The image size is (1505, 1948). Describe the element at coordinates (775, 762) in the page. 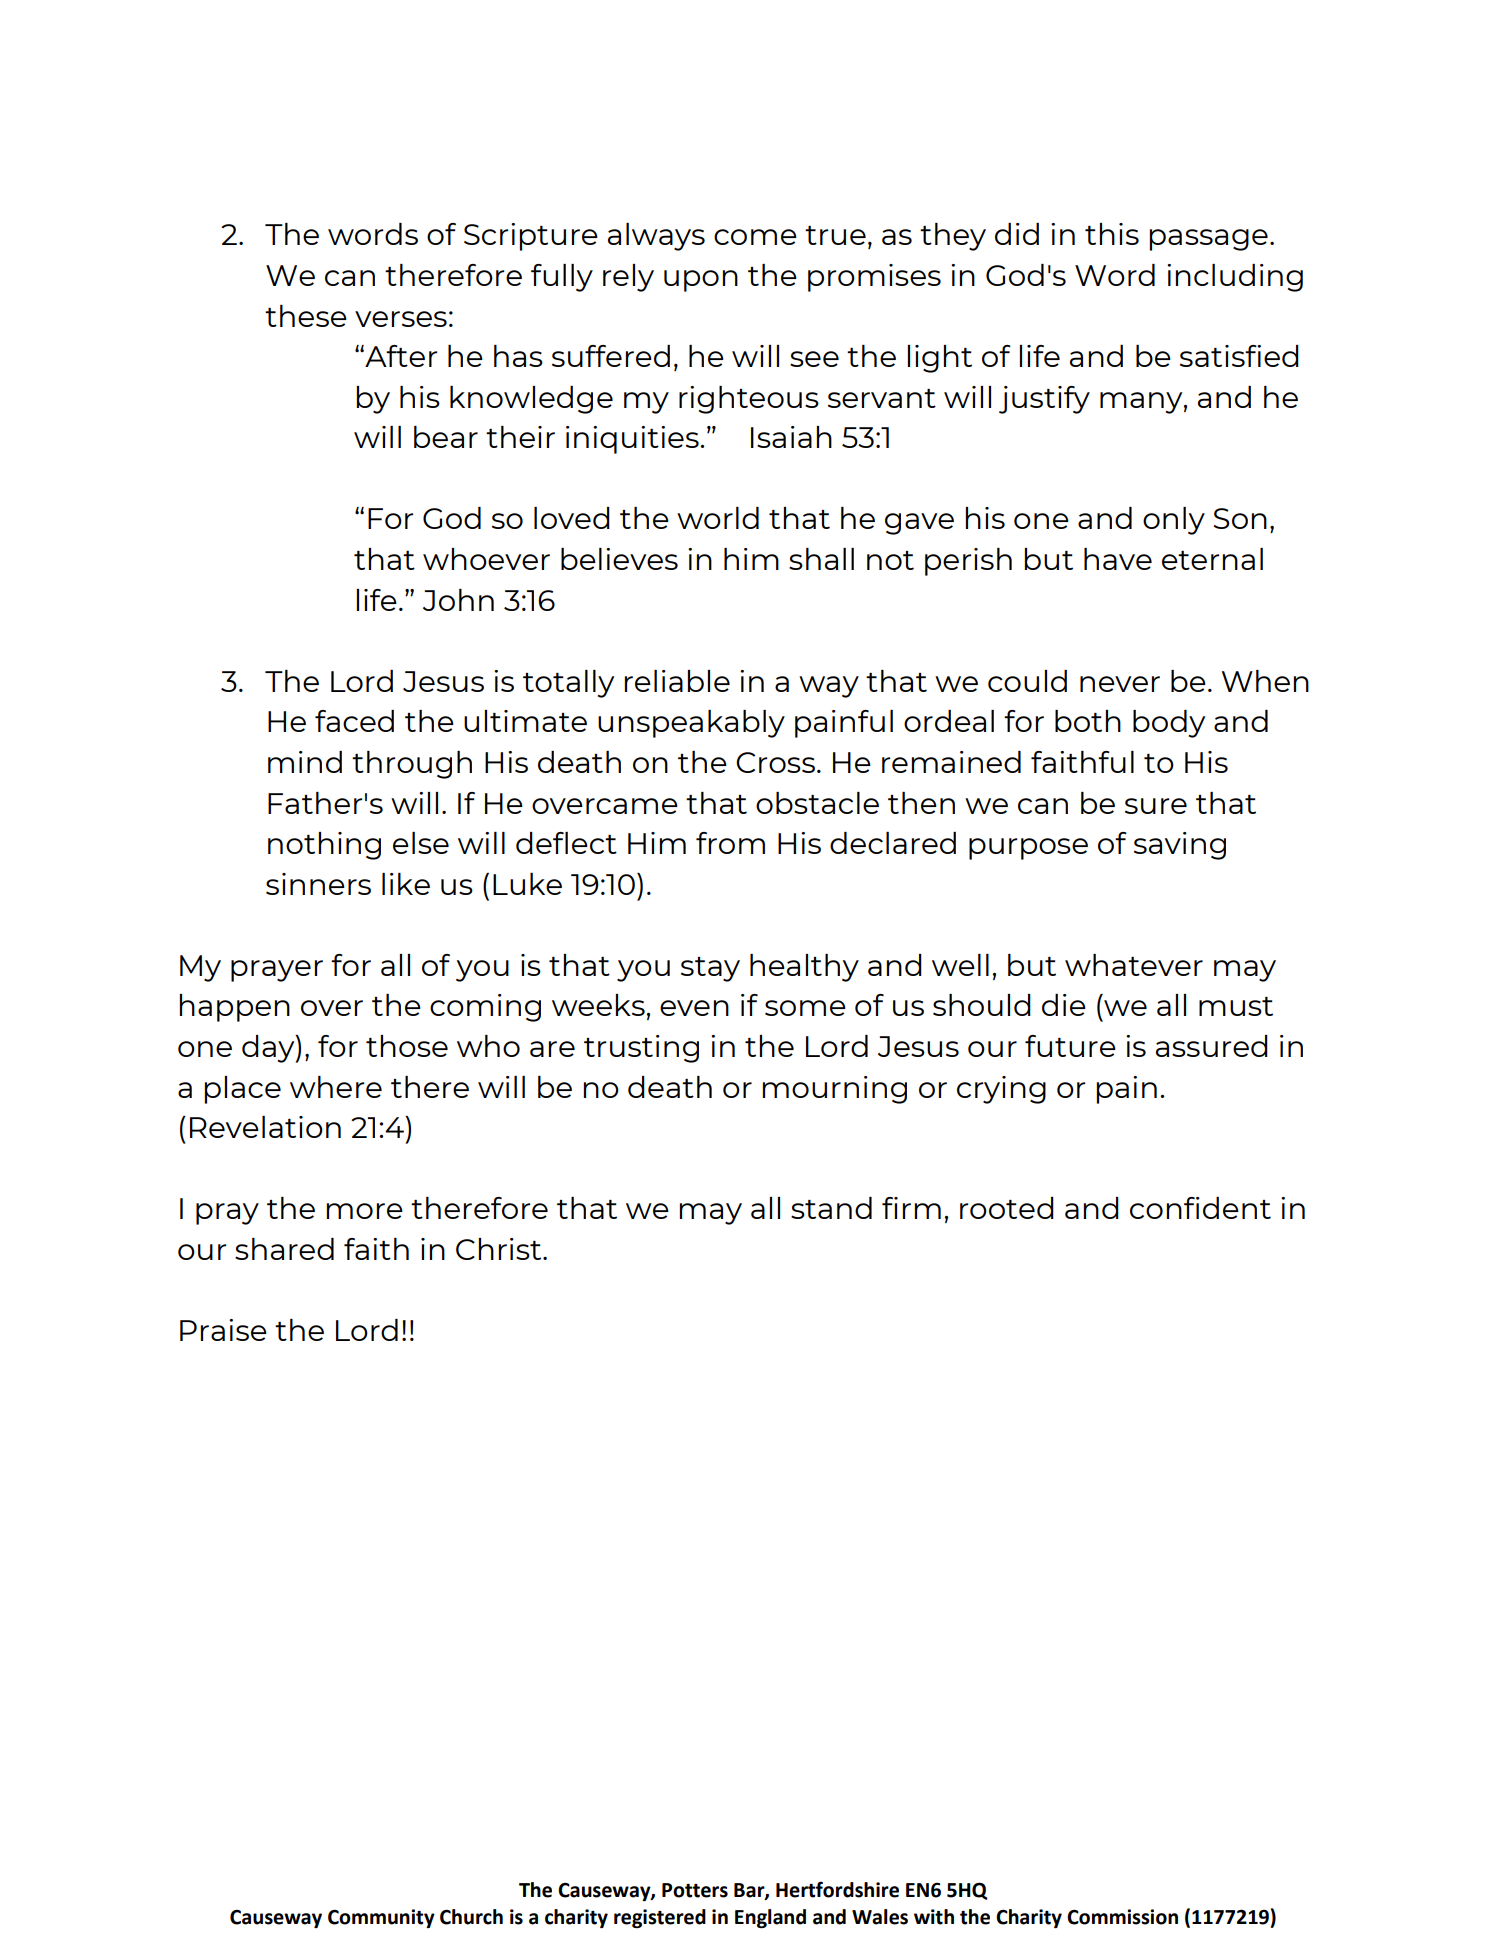

I see `Cross` at that location.
